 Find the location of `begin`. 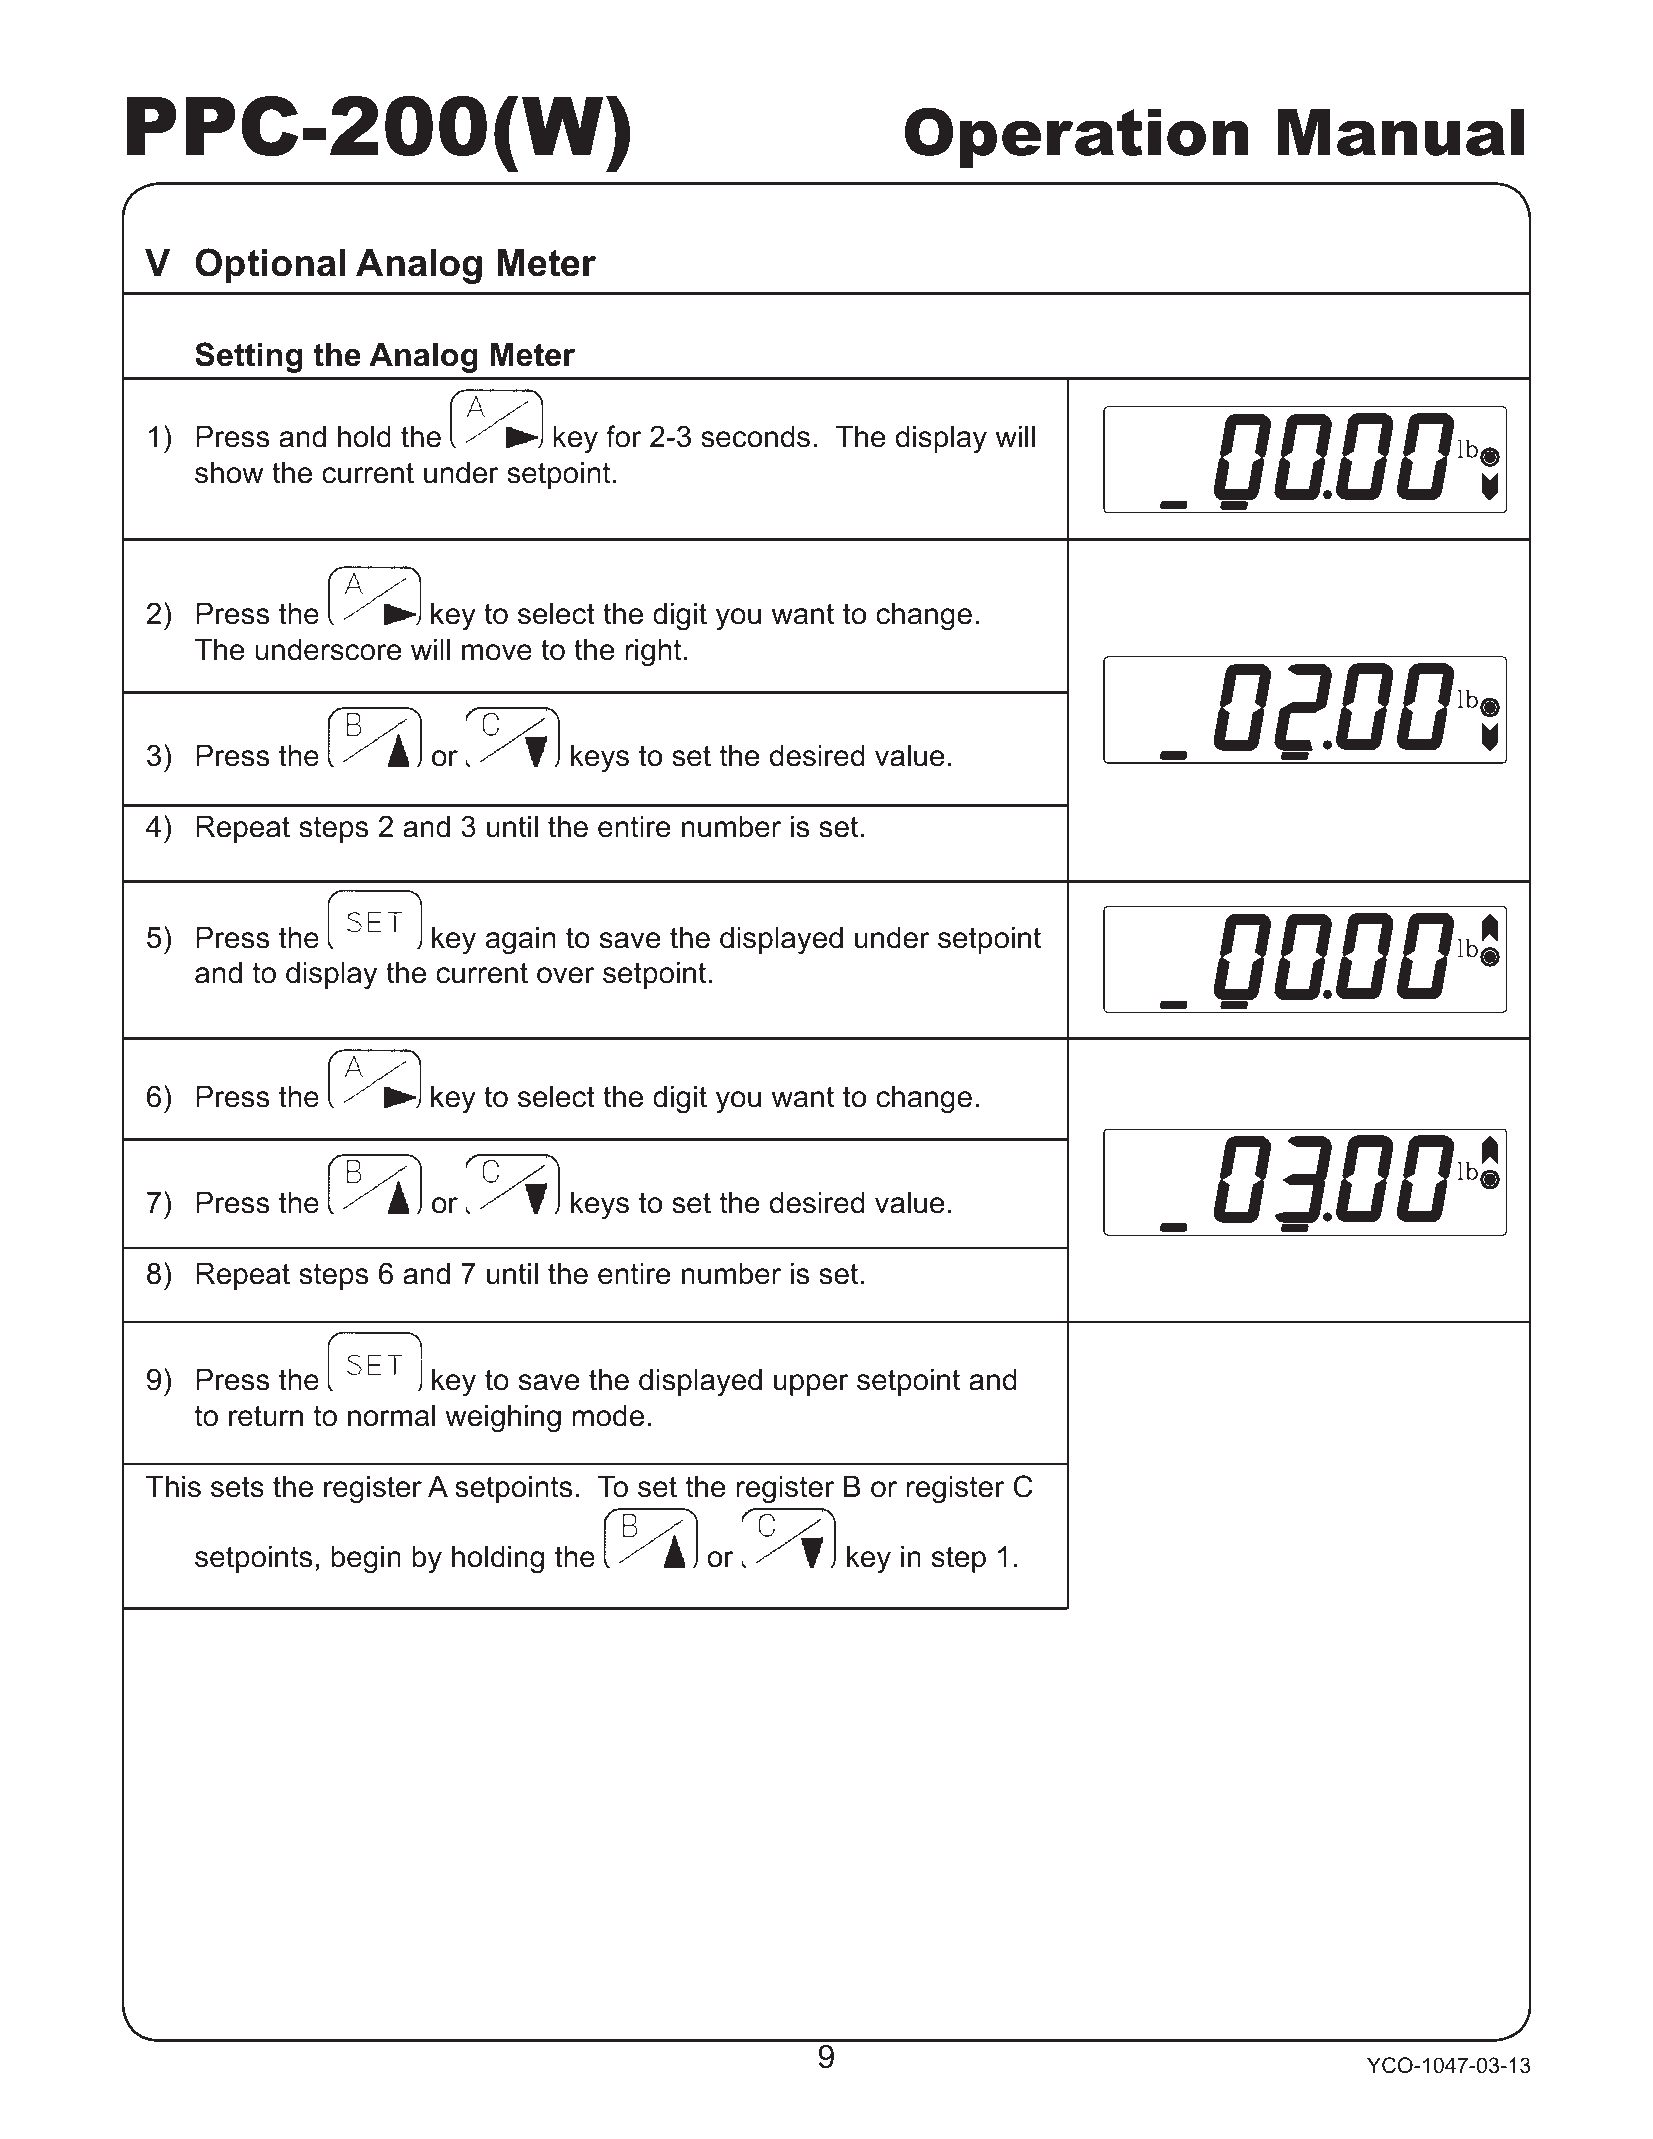

begin is located at coordinates (366, 1559).
